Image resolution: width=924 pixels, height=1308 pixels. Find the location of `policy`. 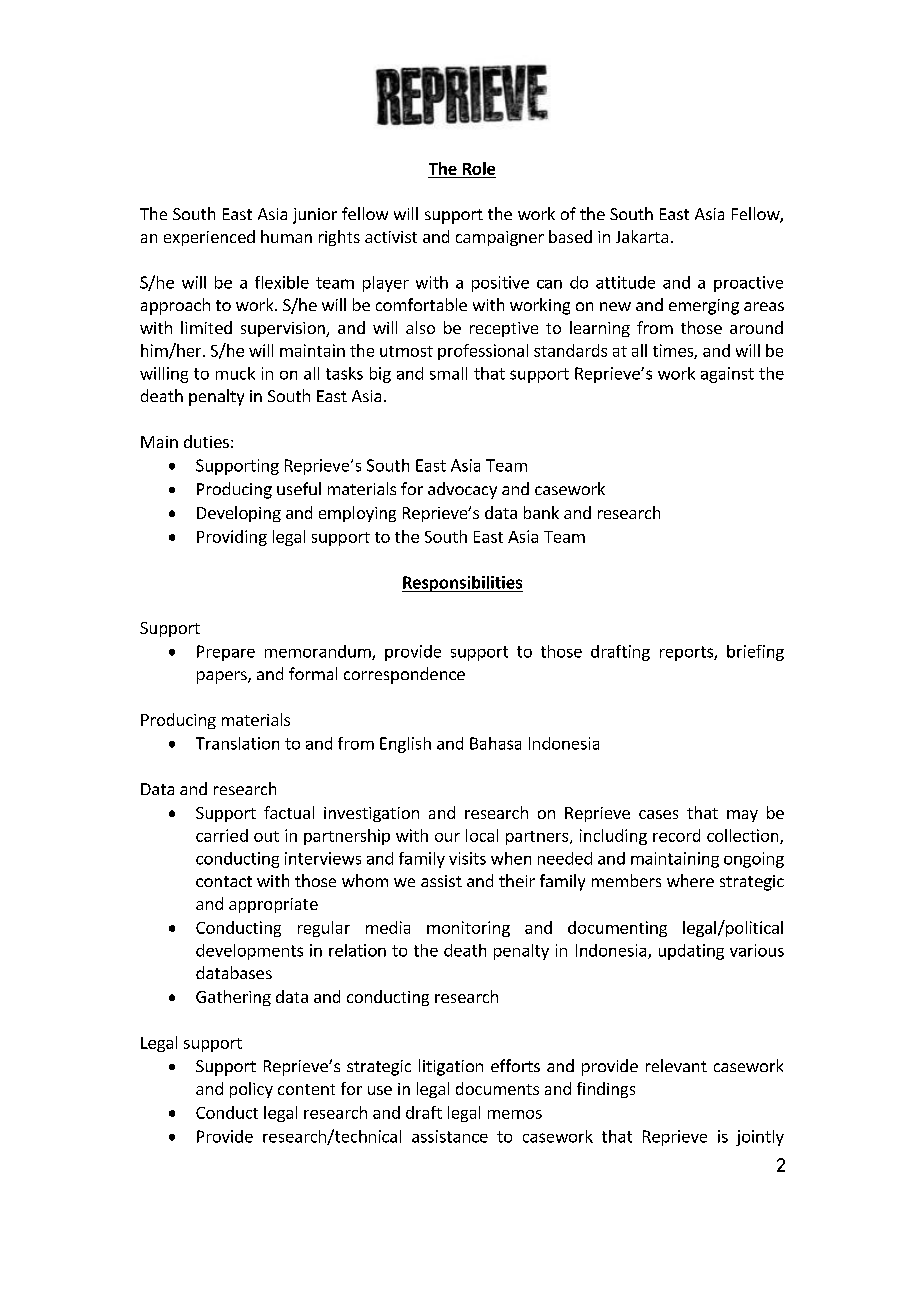

policy is located at coordinates (251, 1090).
